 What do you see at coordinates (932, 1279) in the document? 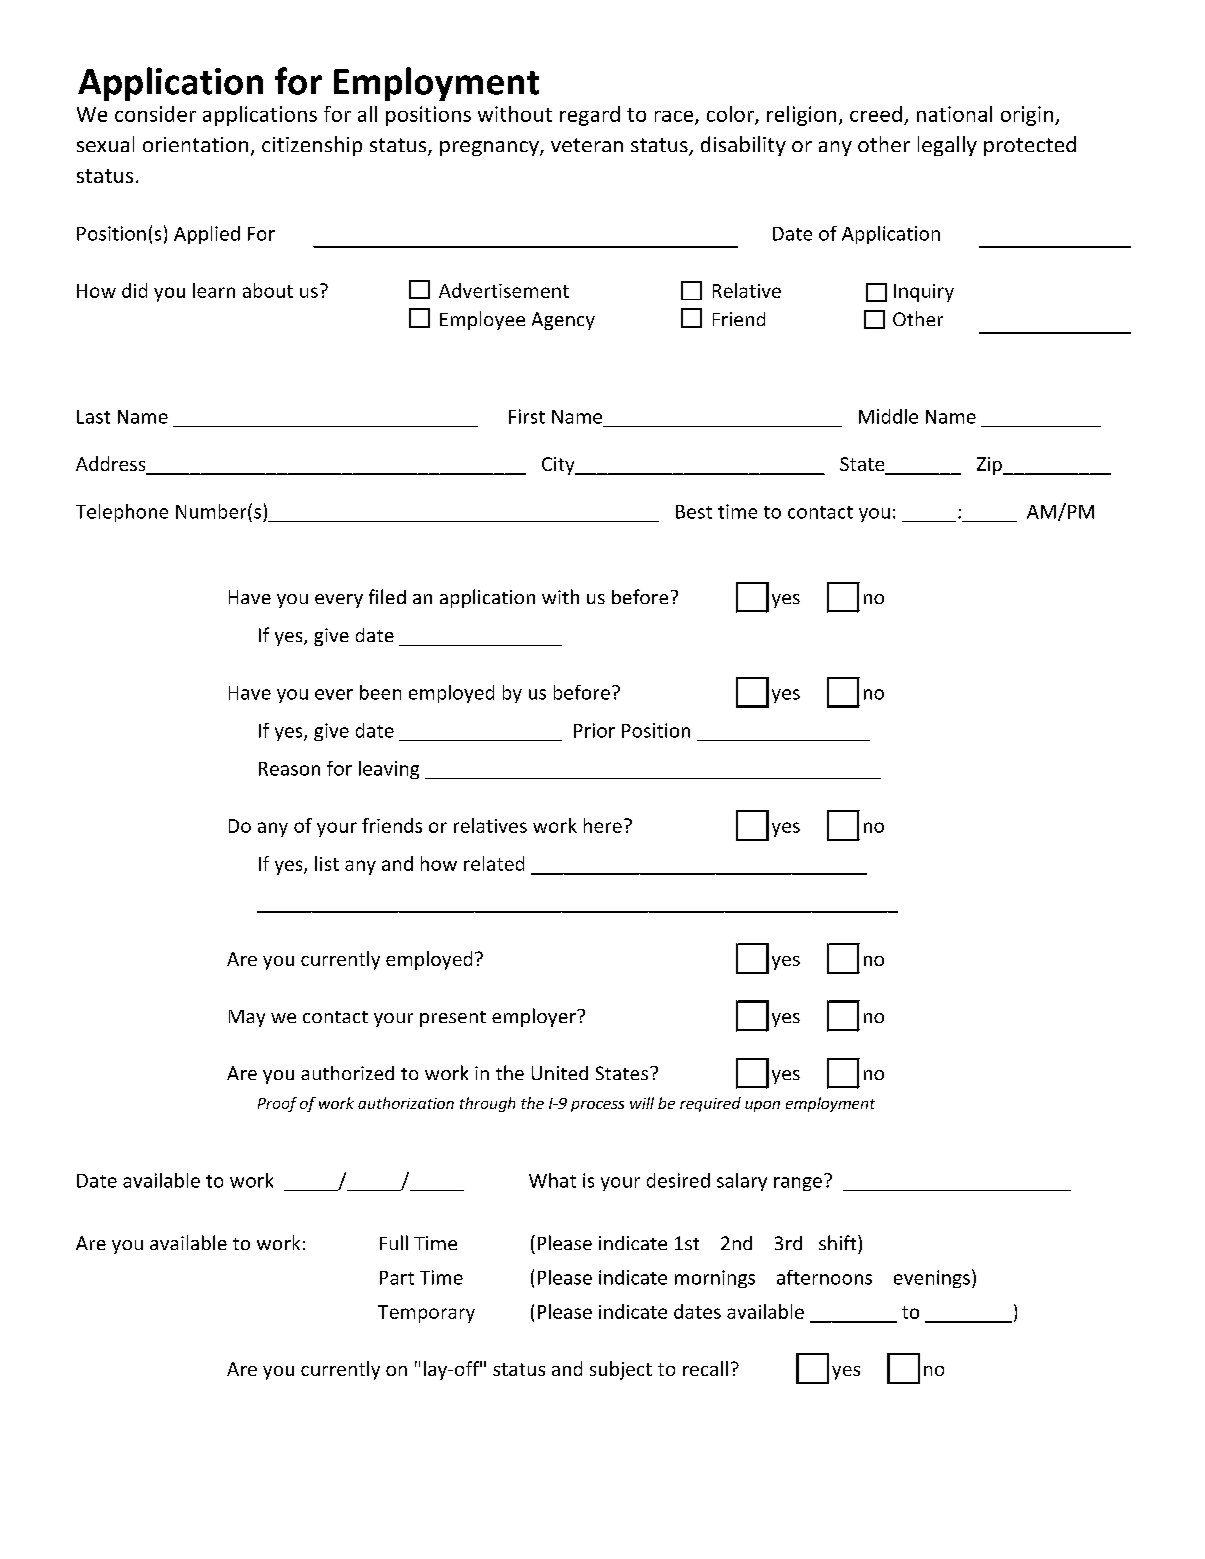
I see `evenings` at bounding box center [932, 1279].
